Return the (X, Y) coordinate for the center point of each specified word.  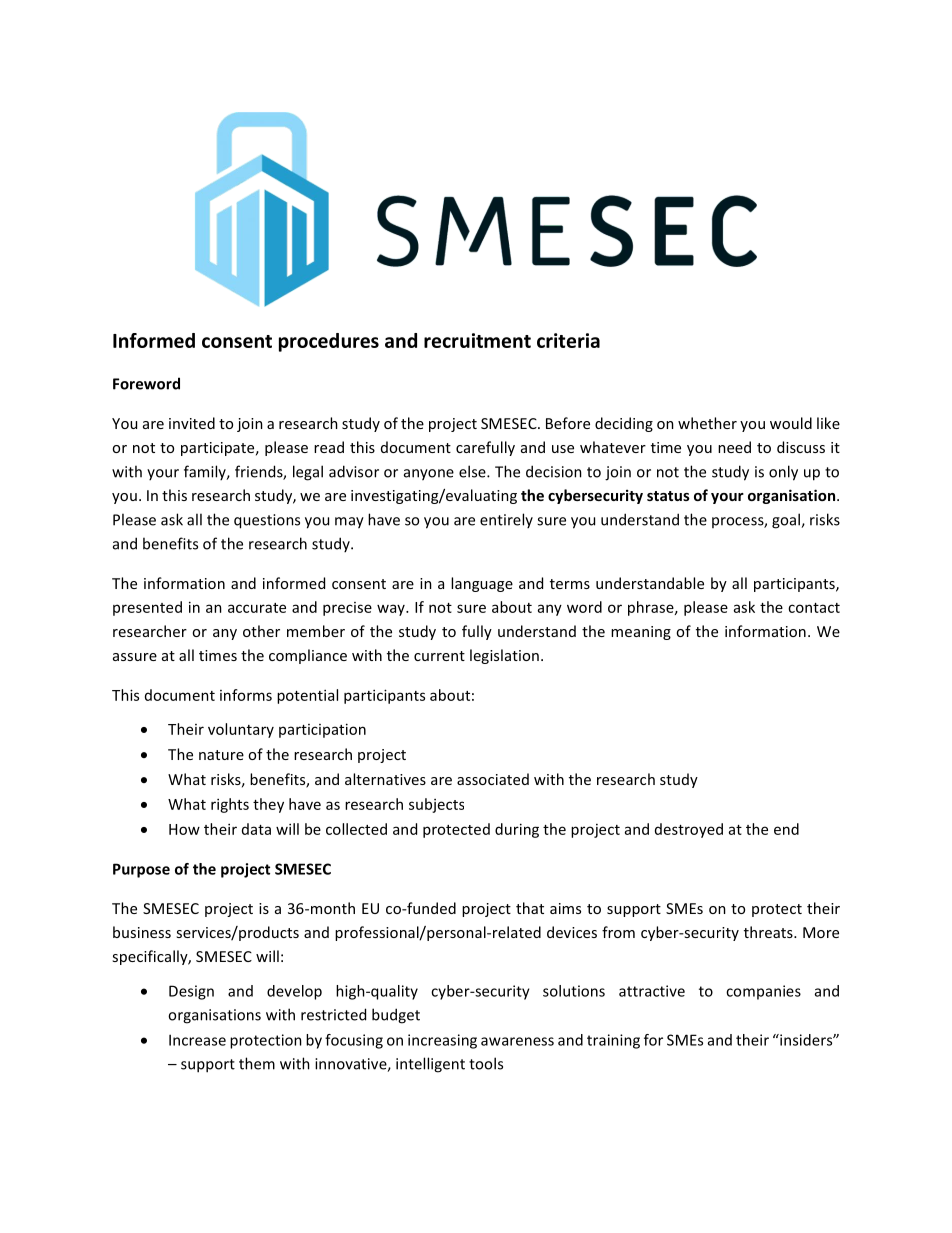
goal (787, 521)
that (530, 908)
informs (246, 695)
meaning (641, 633)
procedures (329, 342)
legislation (504, 656)
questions (267, 521)
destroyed (689, 830)
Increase (197, 1040)
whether (707, 423)
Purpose (141, 870)
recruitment (477, 340)
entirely (506, 520)
